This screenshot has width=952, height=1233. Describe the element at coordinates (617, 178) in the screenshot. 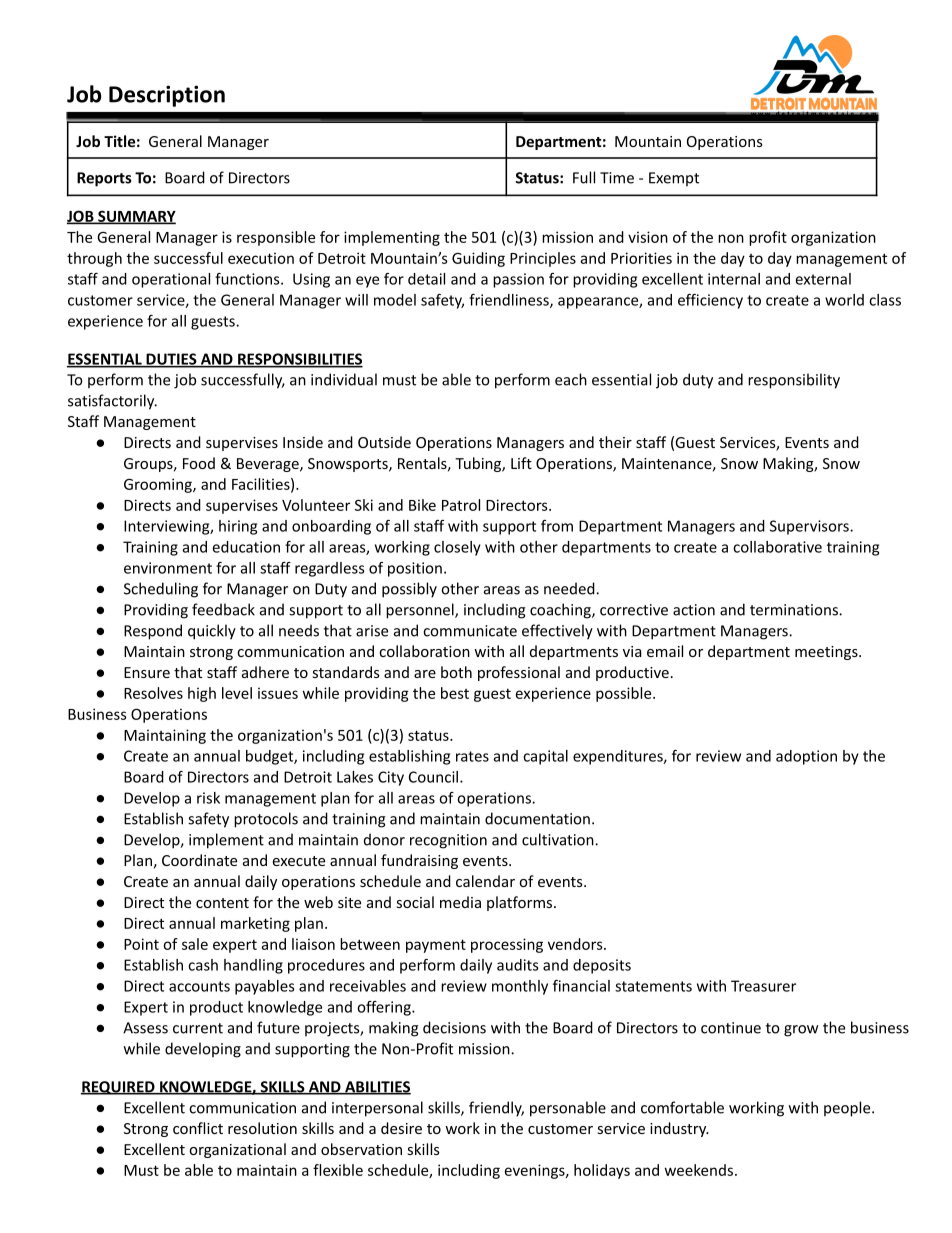

I see `Time` at that location.
